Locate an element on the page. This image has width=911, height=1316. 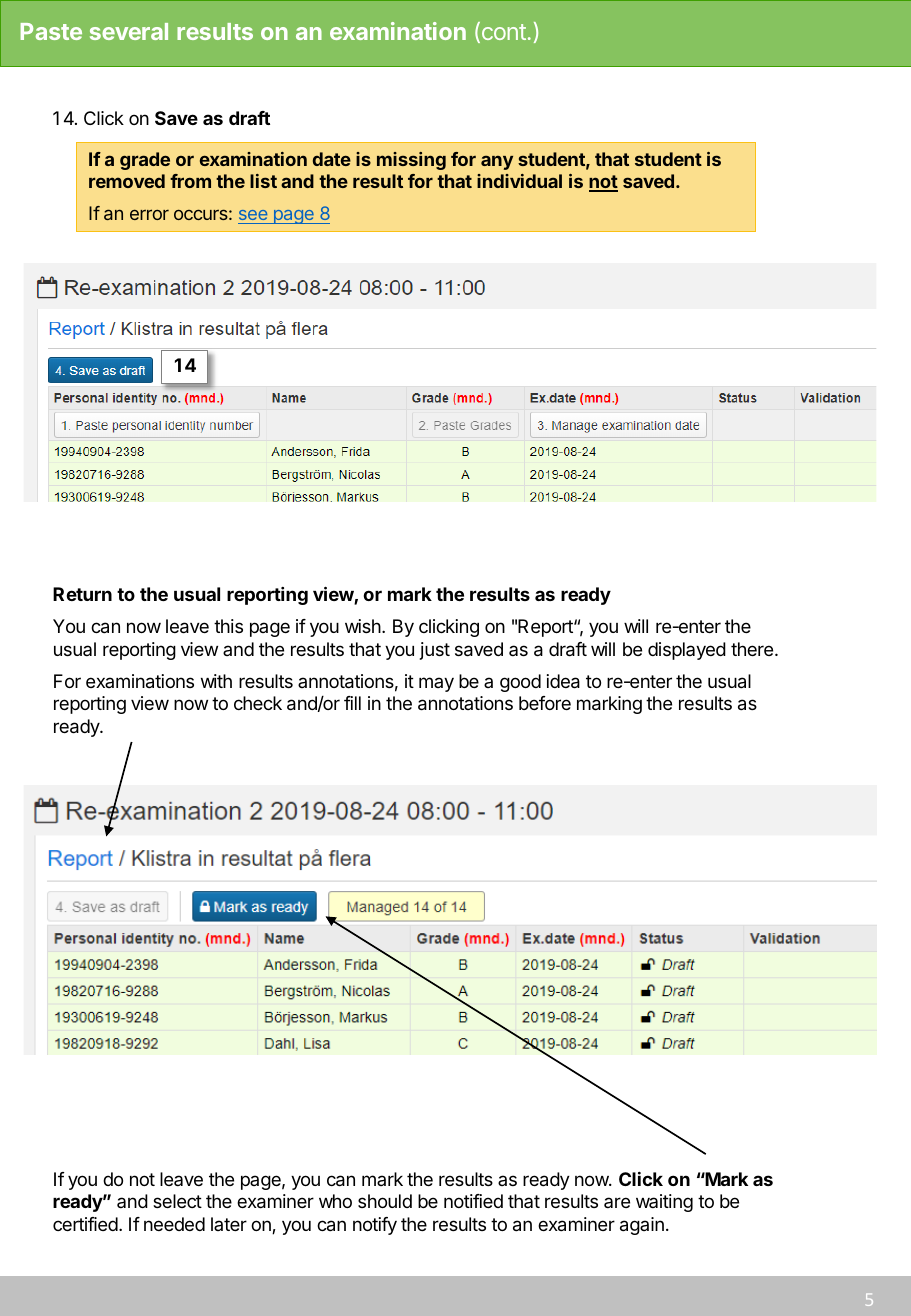
wish is located at coordinates (363, 626).
